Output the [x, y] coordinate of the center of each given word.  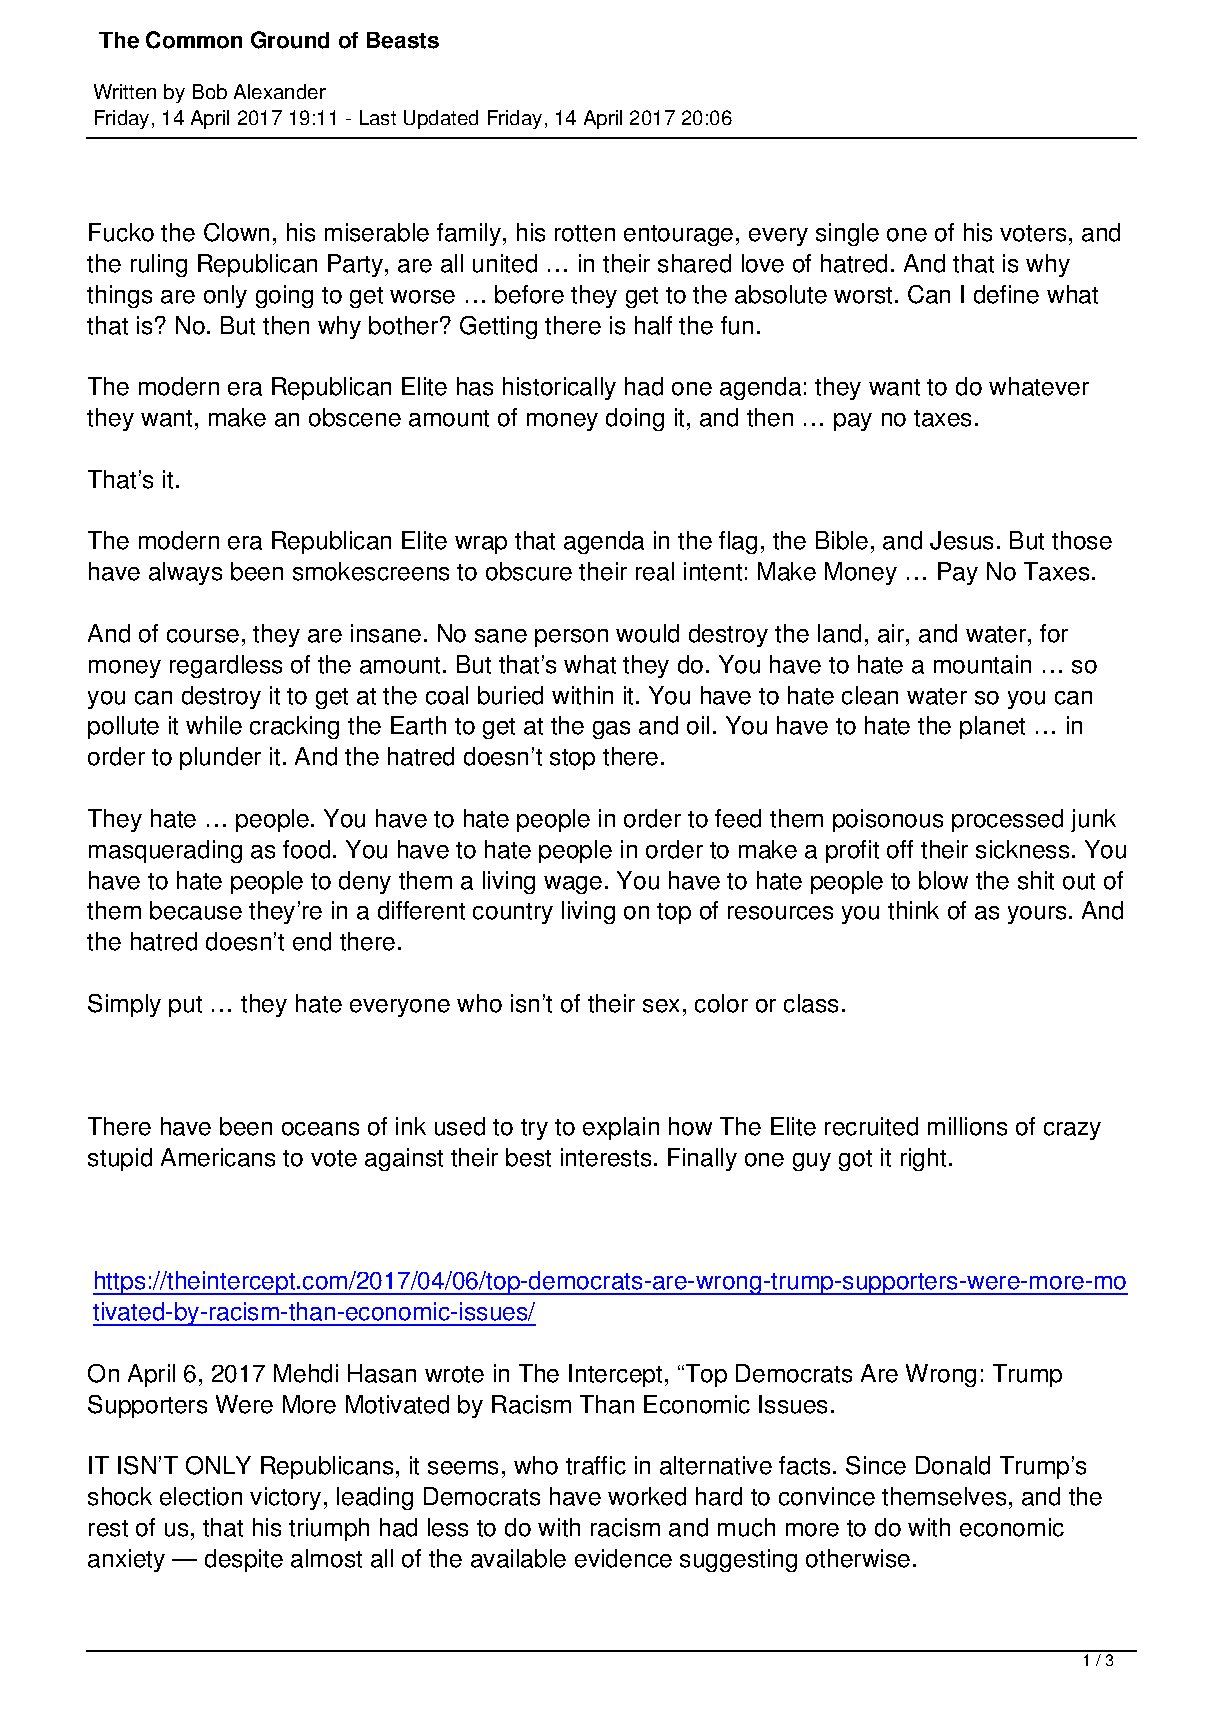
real [655, 571]
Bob [210, 91]
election [201, 1496]
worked [647, 1496]
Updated [441, 119]
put [185, 1006]
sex [661, 1006]
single [847, 234]
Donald [953, 1465]
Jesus [961, 540]
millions [967, 1126]
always [185, 573]
